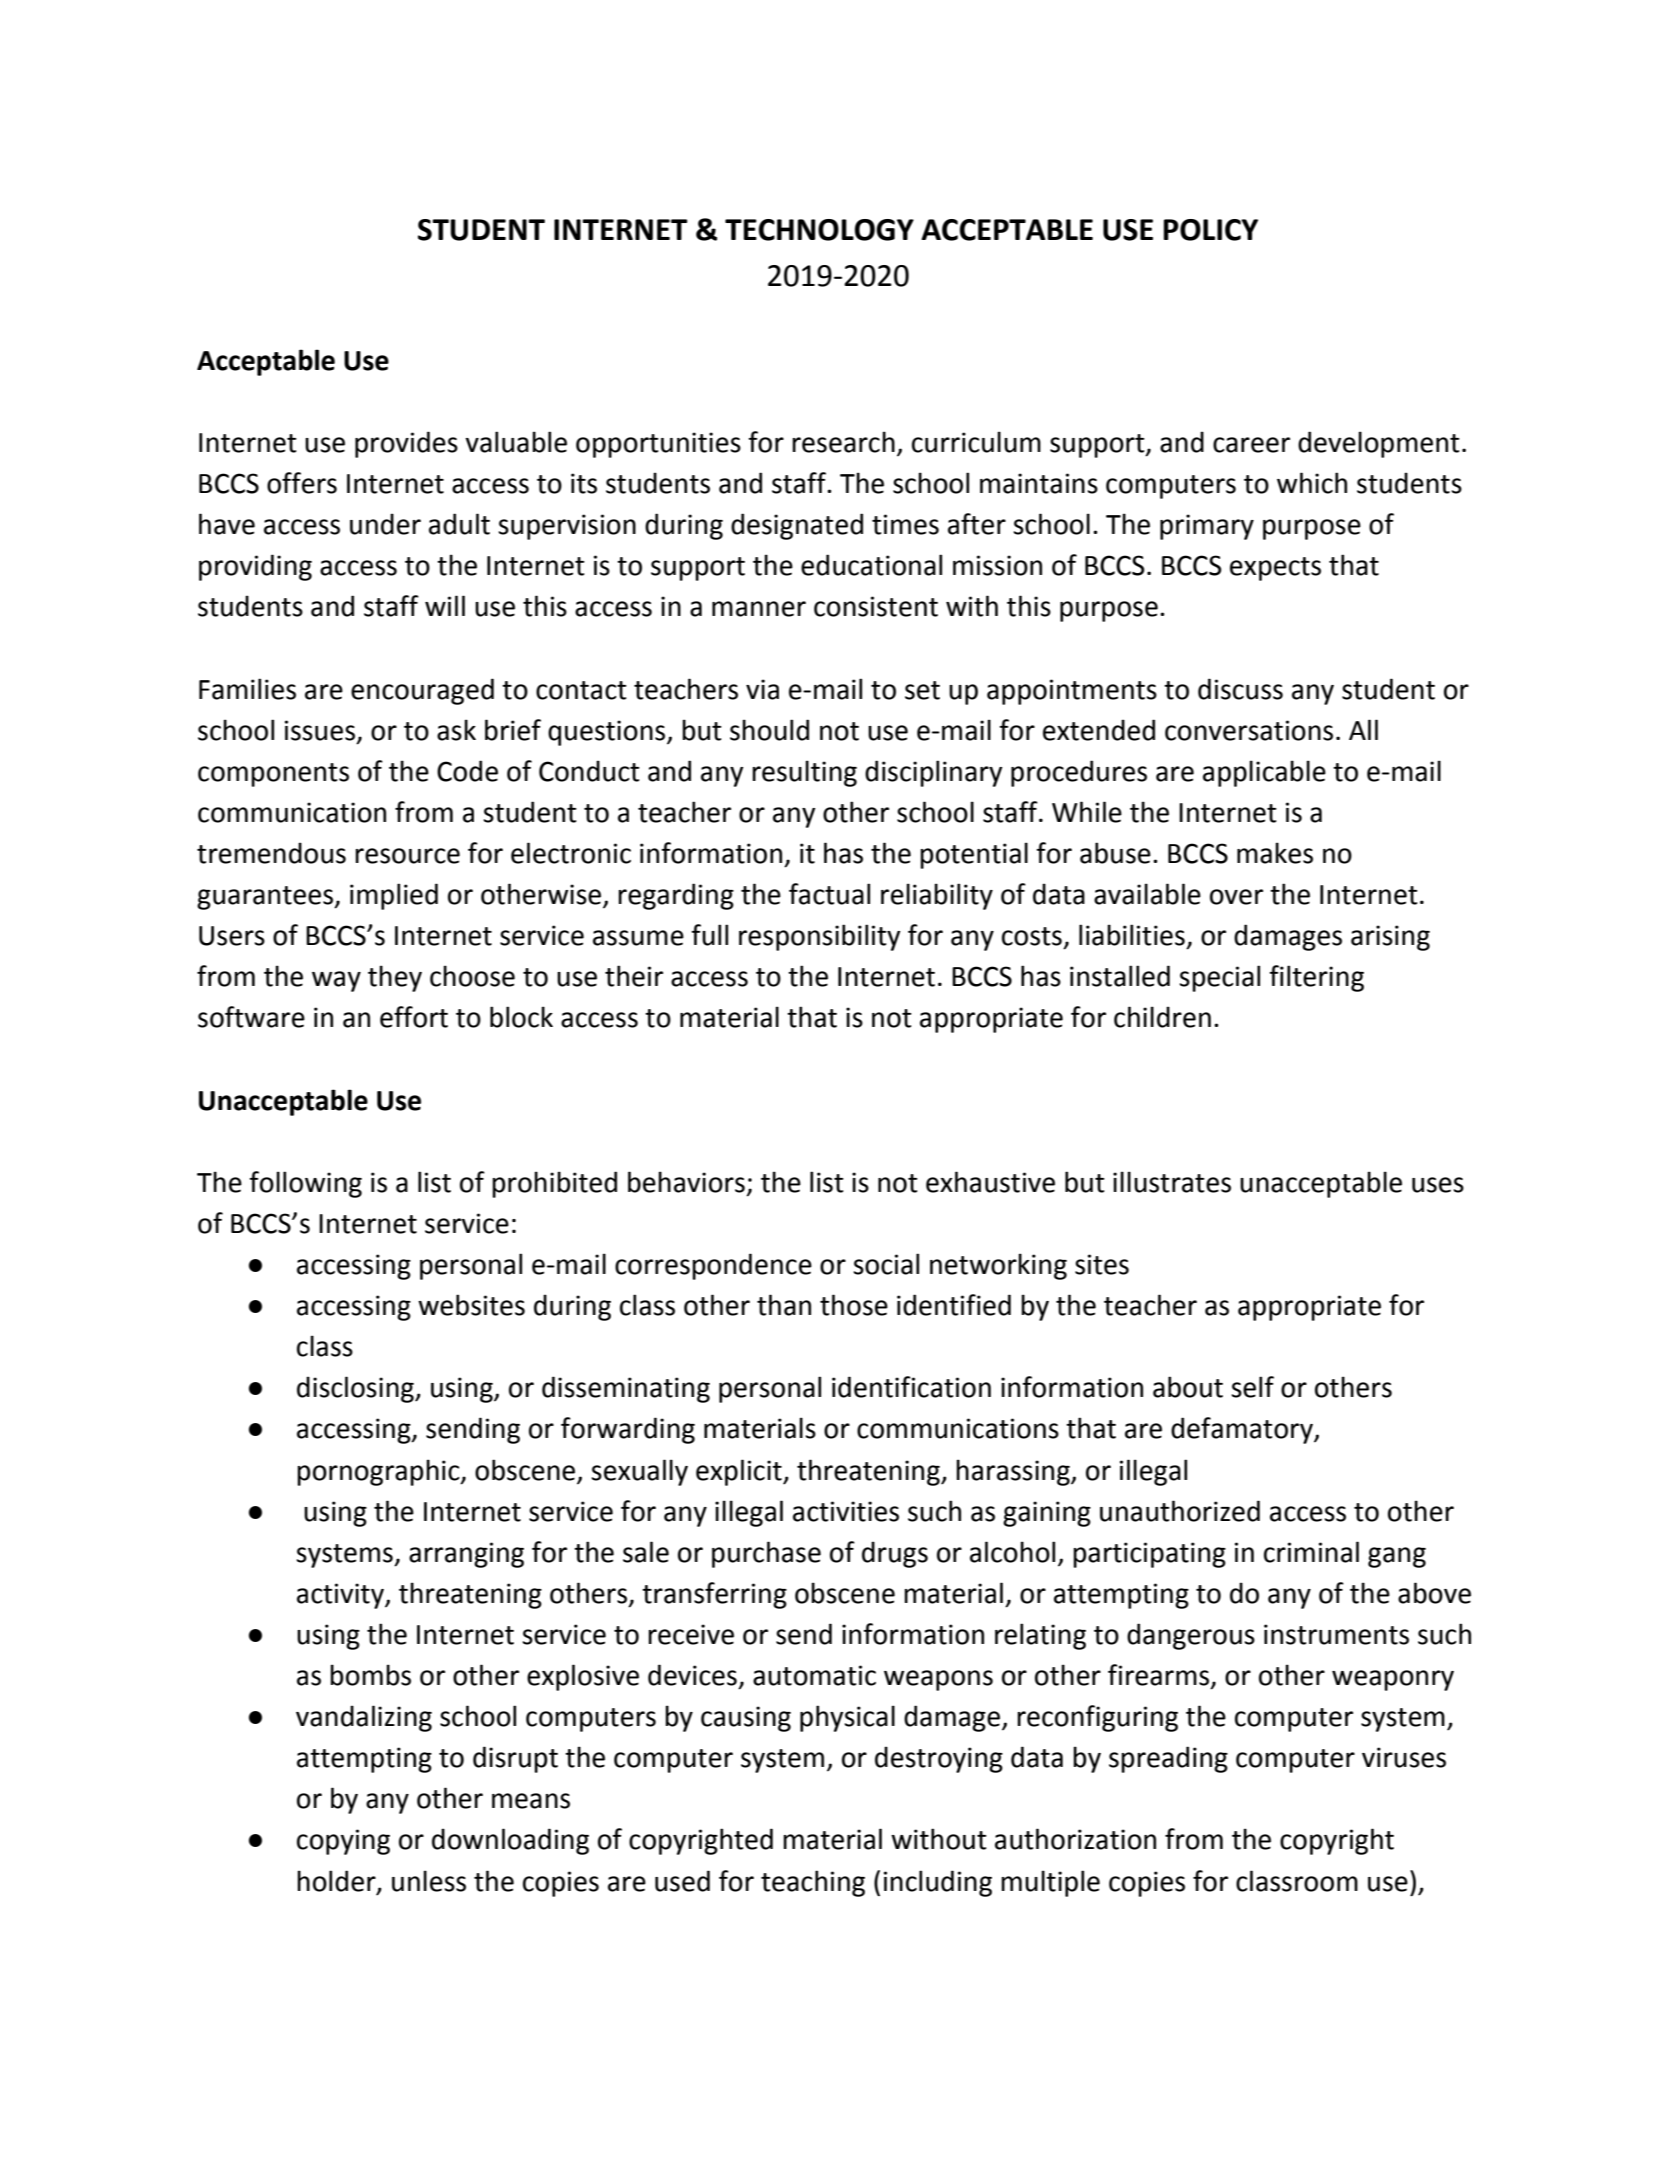 The height and width of the screenshot is (2170, 1677). Describe the element at coordinates (406, 444) in the screenshot. I see `provides` at that location.
